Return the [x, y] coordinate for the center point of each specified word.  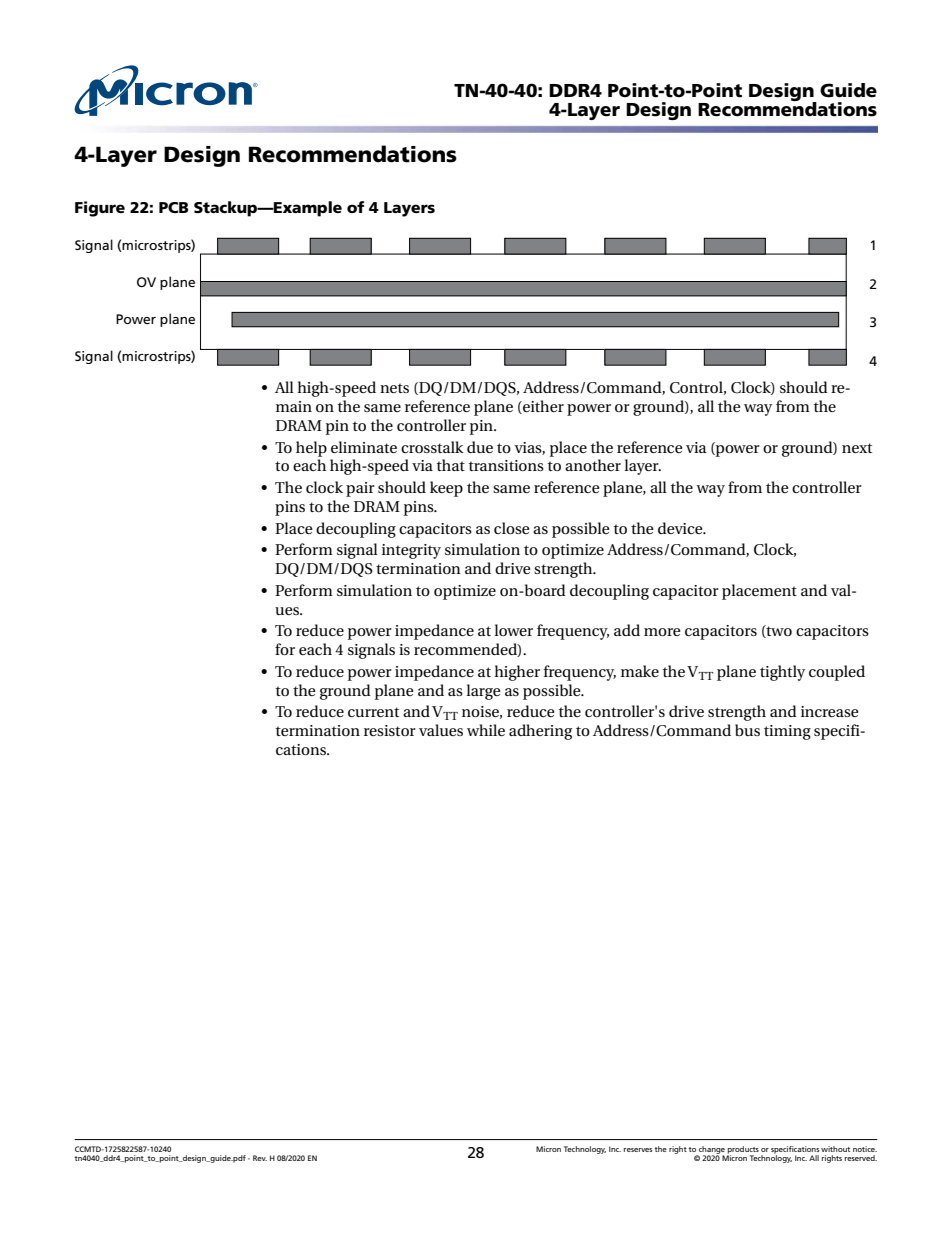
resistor [390, 730]
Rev [260, 1158]
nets [394, 388]
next [857, 448]
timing [787, 732]
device [681, 528]
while [486, 730]
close [511, 528]
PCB [173, 207]
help [311, 449]
